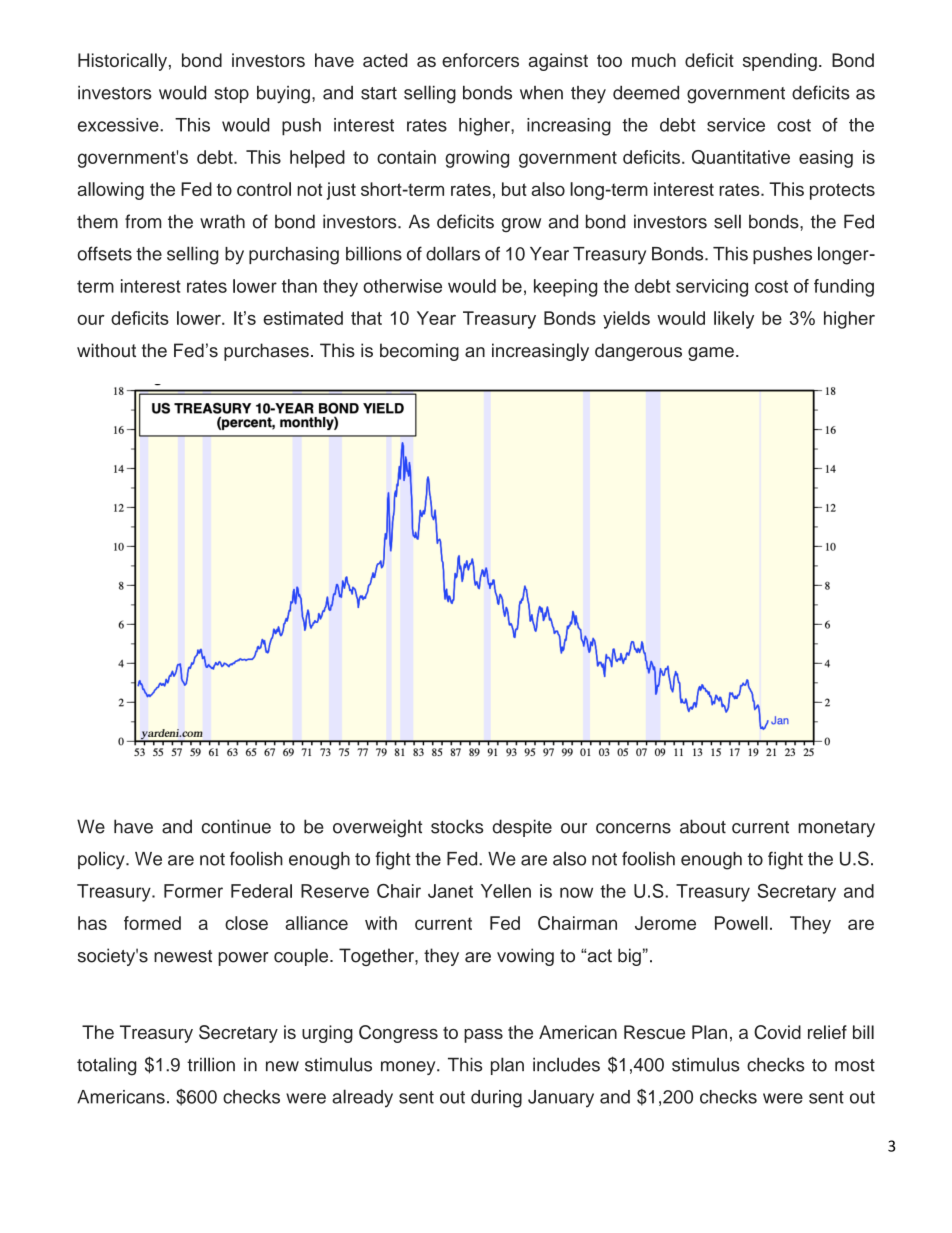  Describe the element at coordinates (211, 1064) in the screenshot. I see `trillion` at that location.
